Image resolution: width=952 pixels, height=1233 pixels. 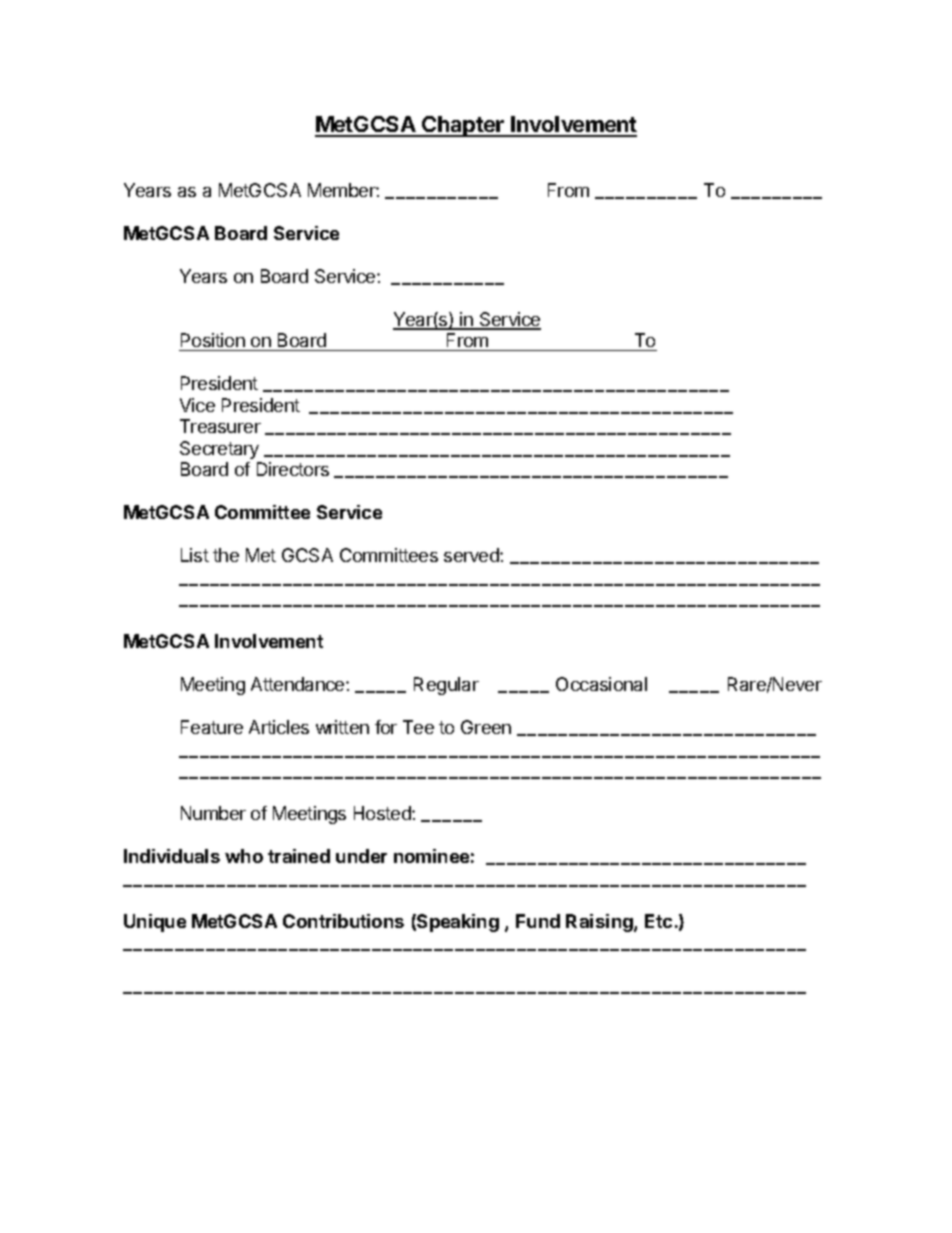 What do you see at coordinates (472, 555) in the page?
I see `served` at bounding box center [472, 555].
